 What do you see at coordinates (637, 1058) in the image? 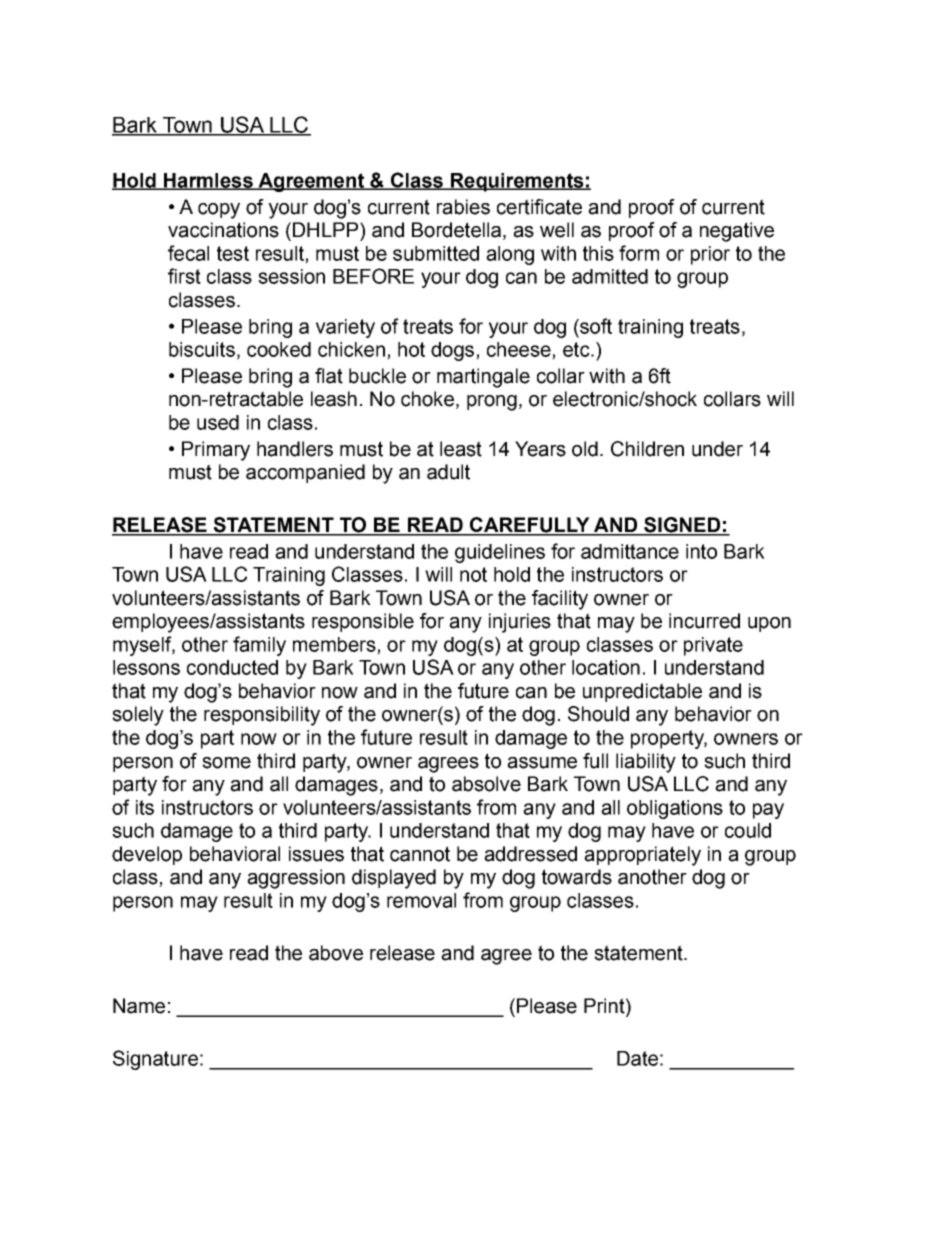
I see `Date` at bounding box center [637, 1058].
